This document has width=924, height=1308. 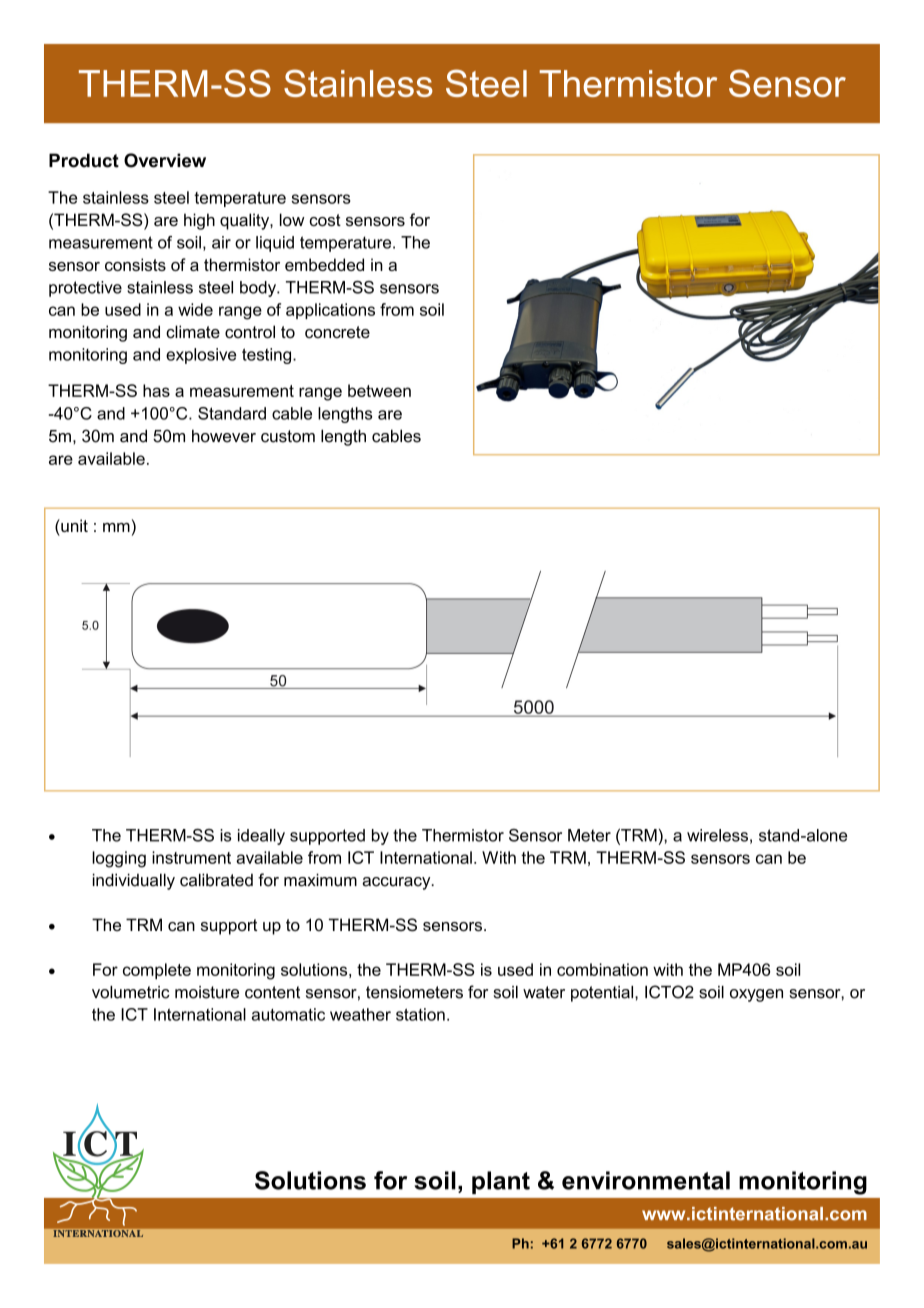 I want to click on combination, so click(x=602, y=969).
